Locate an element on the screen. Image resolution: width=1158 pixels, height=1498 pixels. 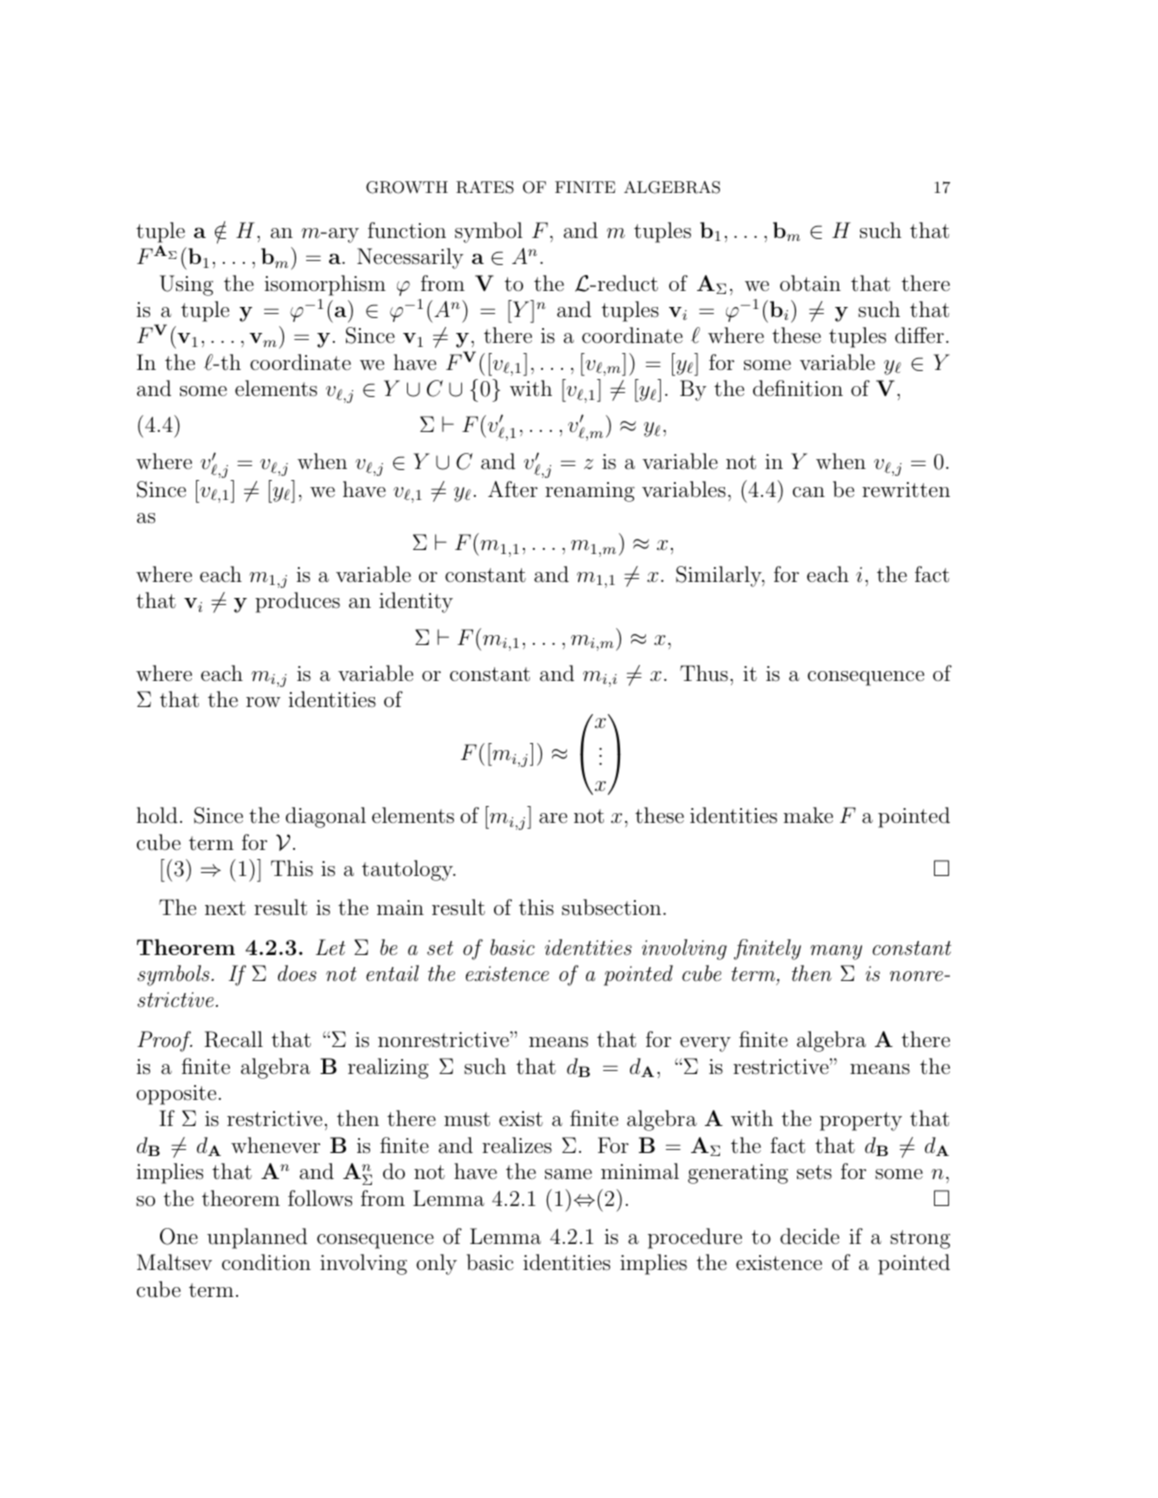
unplanned is located at coordinates (257, 1238).
